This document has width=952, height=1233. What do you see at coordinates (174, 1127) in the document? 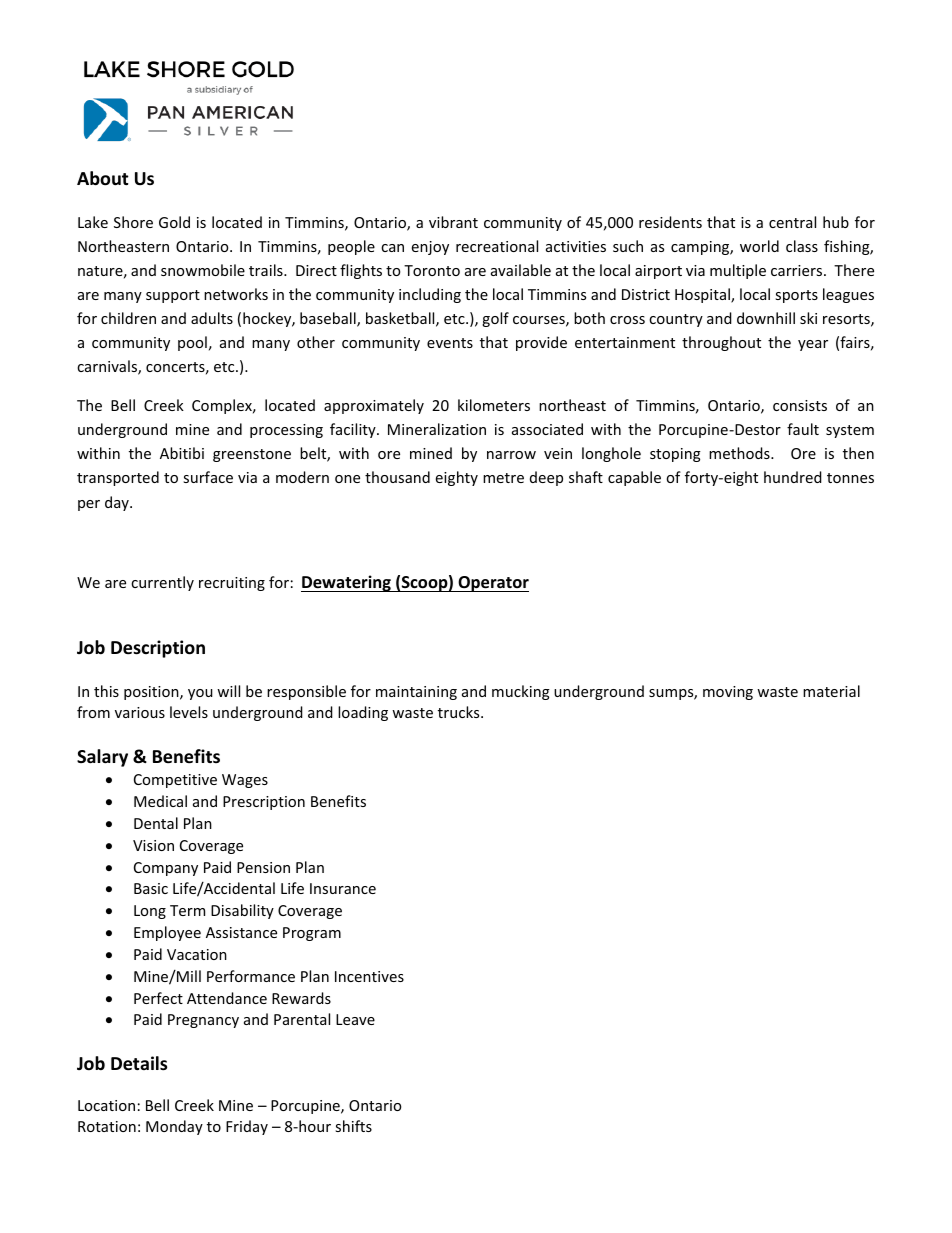
I see `Monday` at bounding box center [174, 1127].
